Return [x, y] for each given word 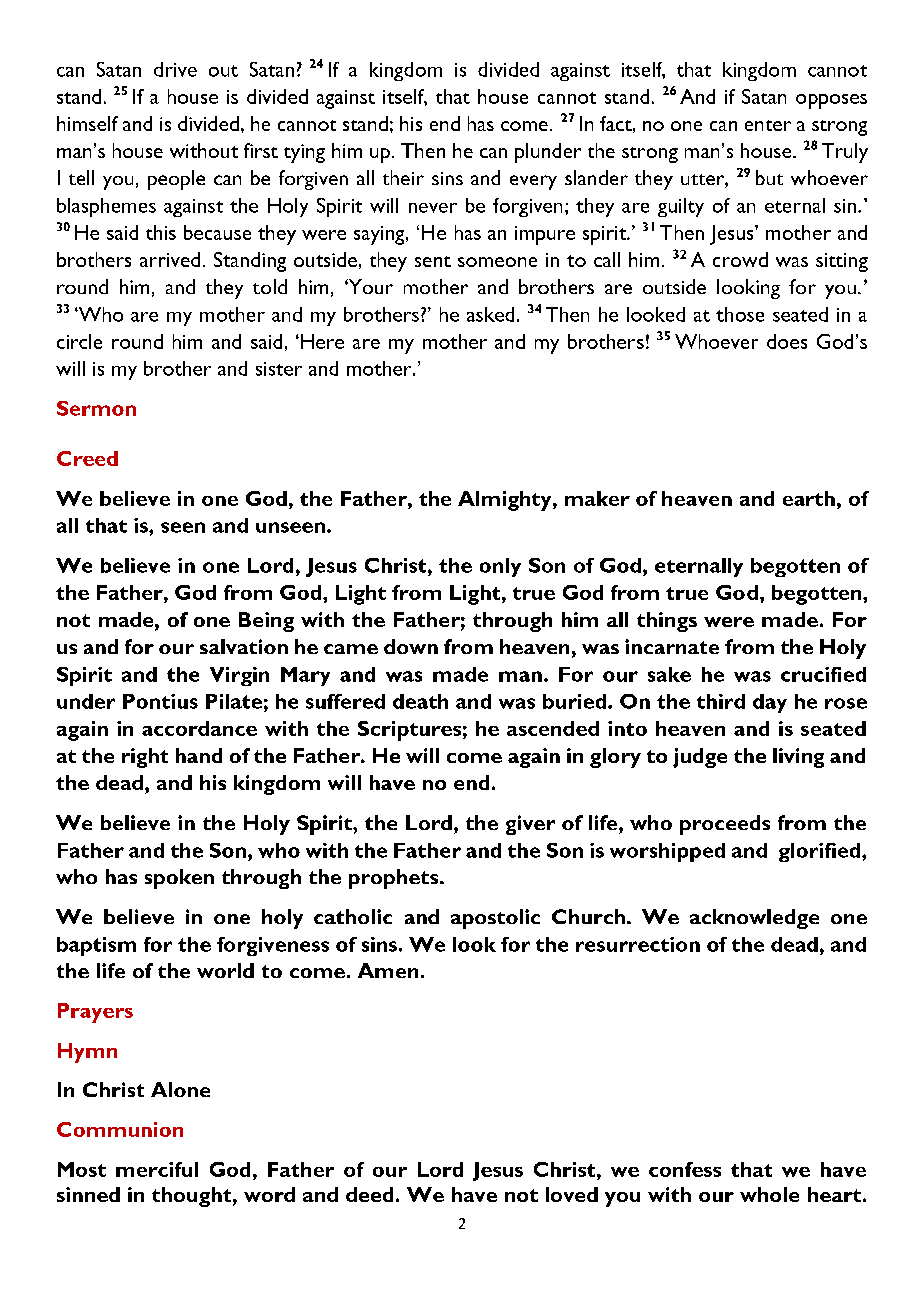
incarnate [672, 646]
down [411, 646]
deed [369, 1194]
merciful [157, 1169]
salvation [244, 646]
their [403, 177]
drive [175, 69]
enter [768, 125]
